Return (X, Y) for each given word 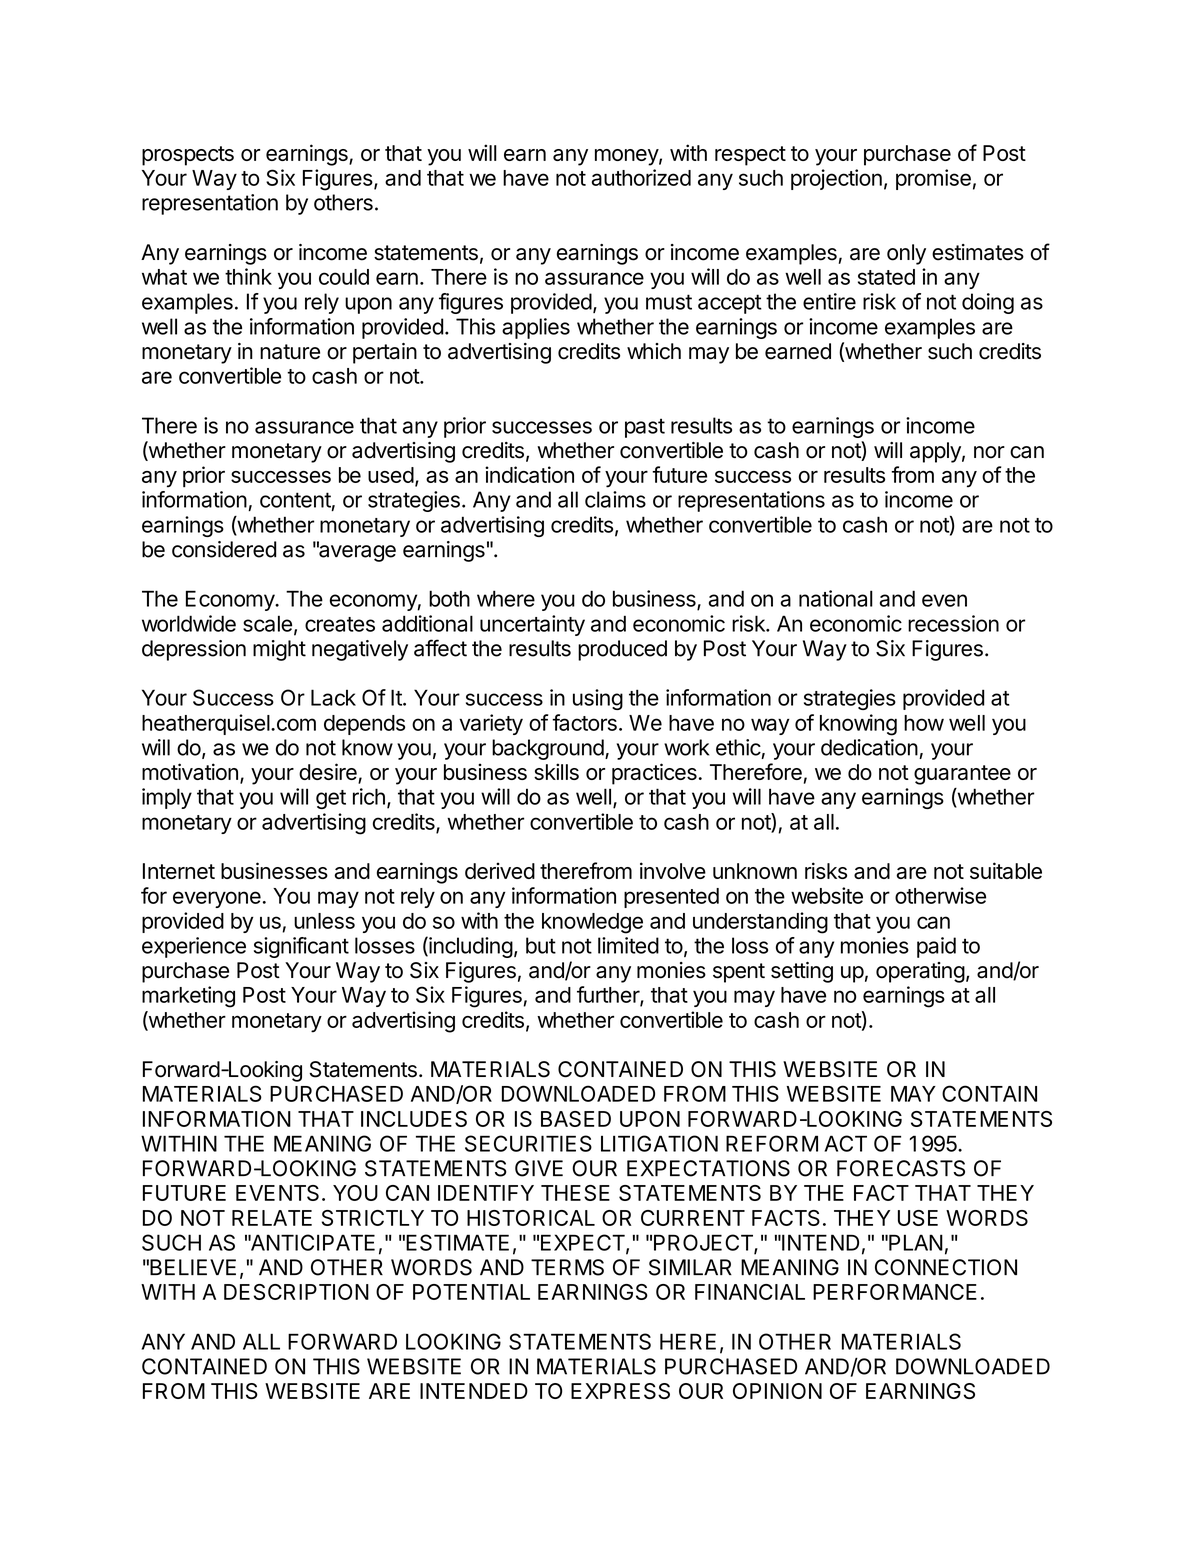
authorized (641, 177)
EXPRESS (620, 1391)
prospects (188, 156)
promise (933, 179)
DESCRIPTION (296, 1292)
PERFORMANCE (895, 1292)
